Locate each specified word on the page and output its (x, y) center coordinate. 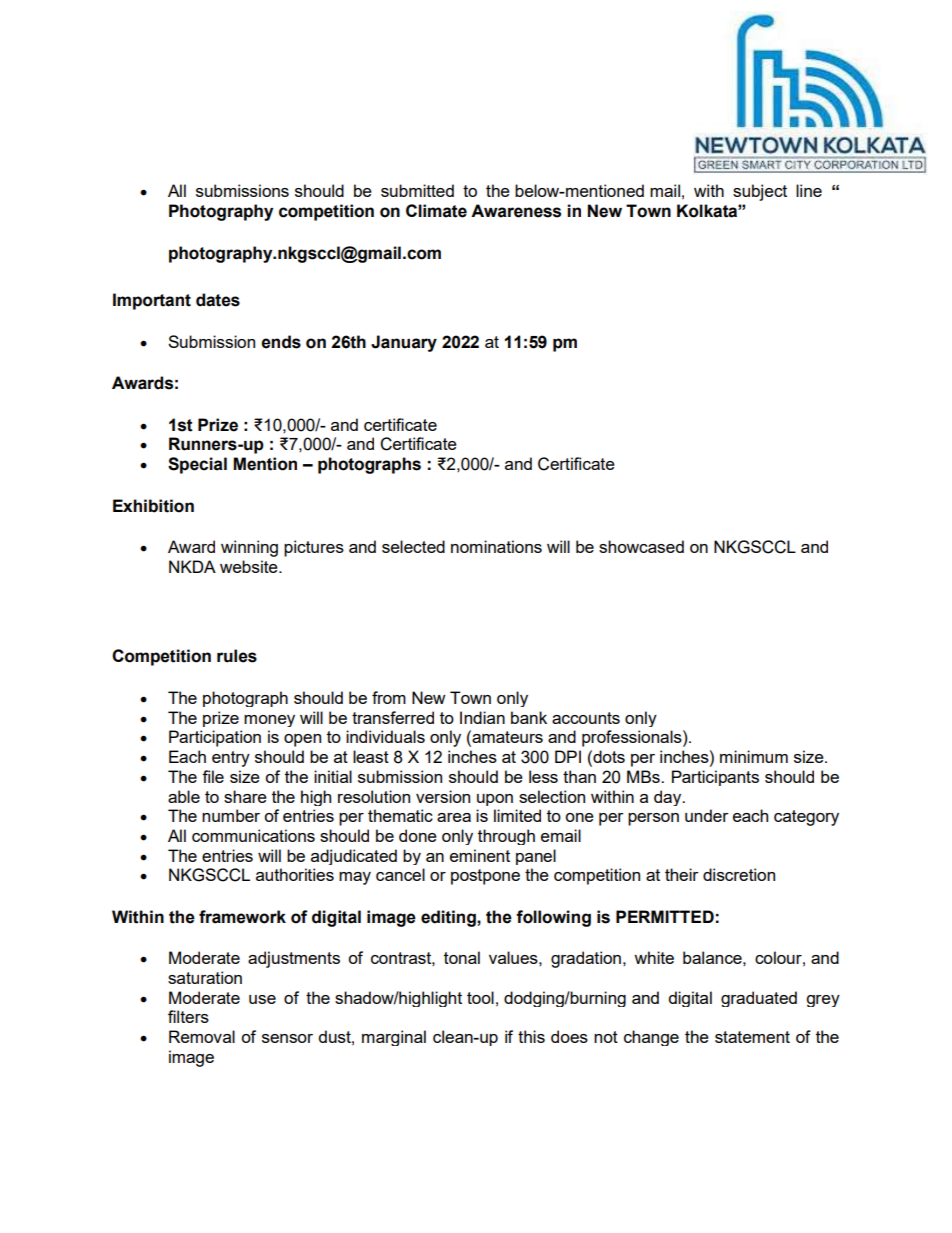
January (404, 343)
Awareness (516, 211)
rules (237, 656)
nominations (496, 546)
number (231, 815)
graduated (759, 999)
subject (760, 192)
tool (480, 997)
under (707, 815)
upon (495, 800)
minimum (754, 756)
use (262, 999)
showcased (641, 546)
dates (218, 300)
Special (197, 465)
